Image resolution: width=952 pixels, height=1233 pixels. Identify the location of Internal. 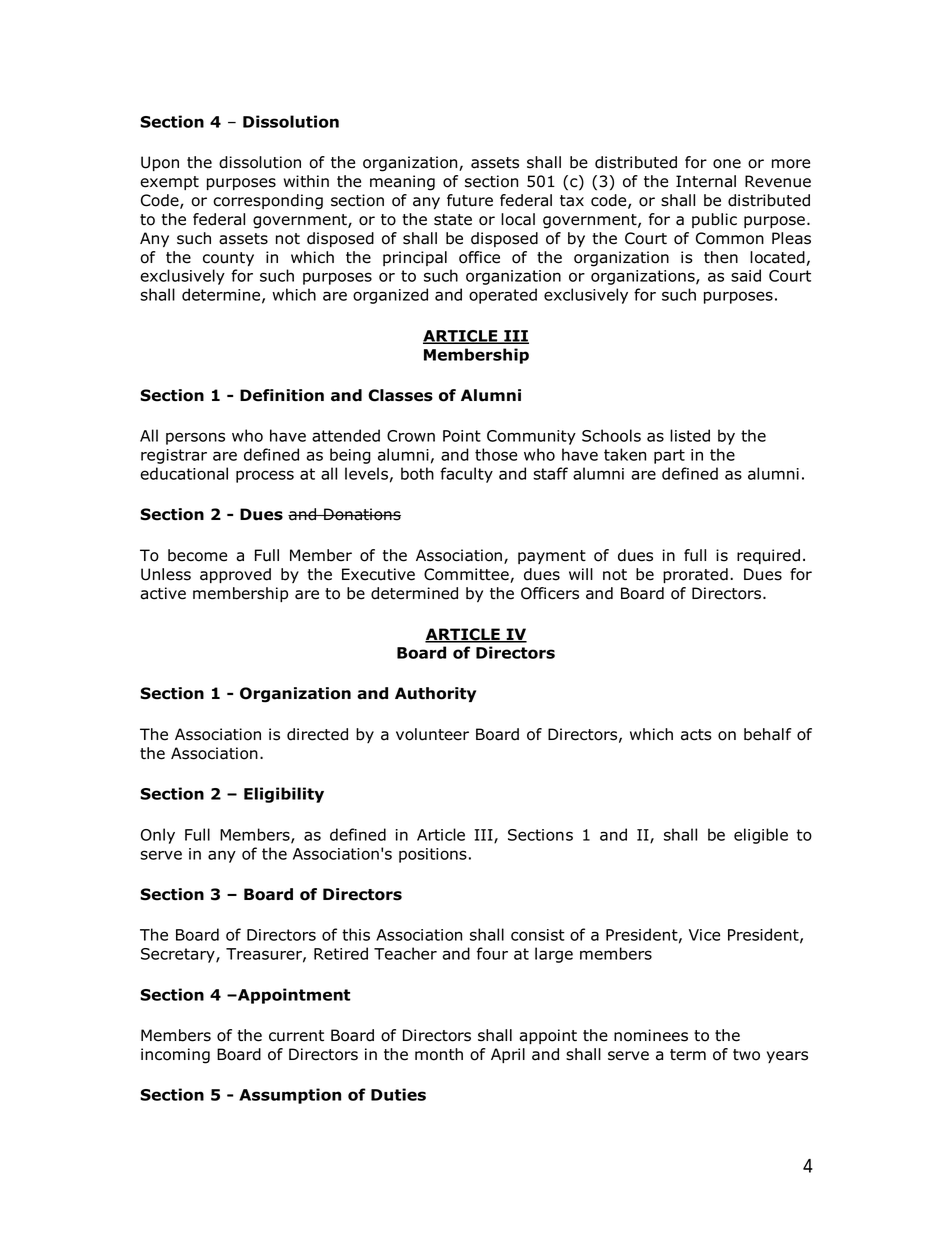
(706, 181).
